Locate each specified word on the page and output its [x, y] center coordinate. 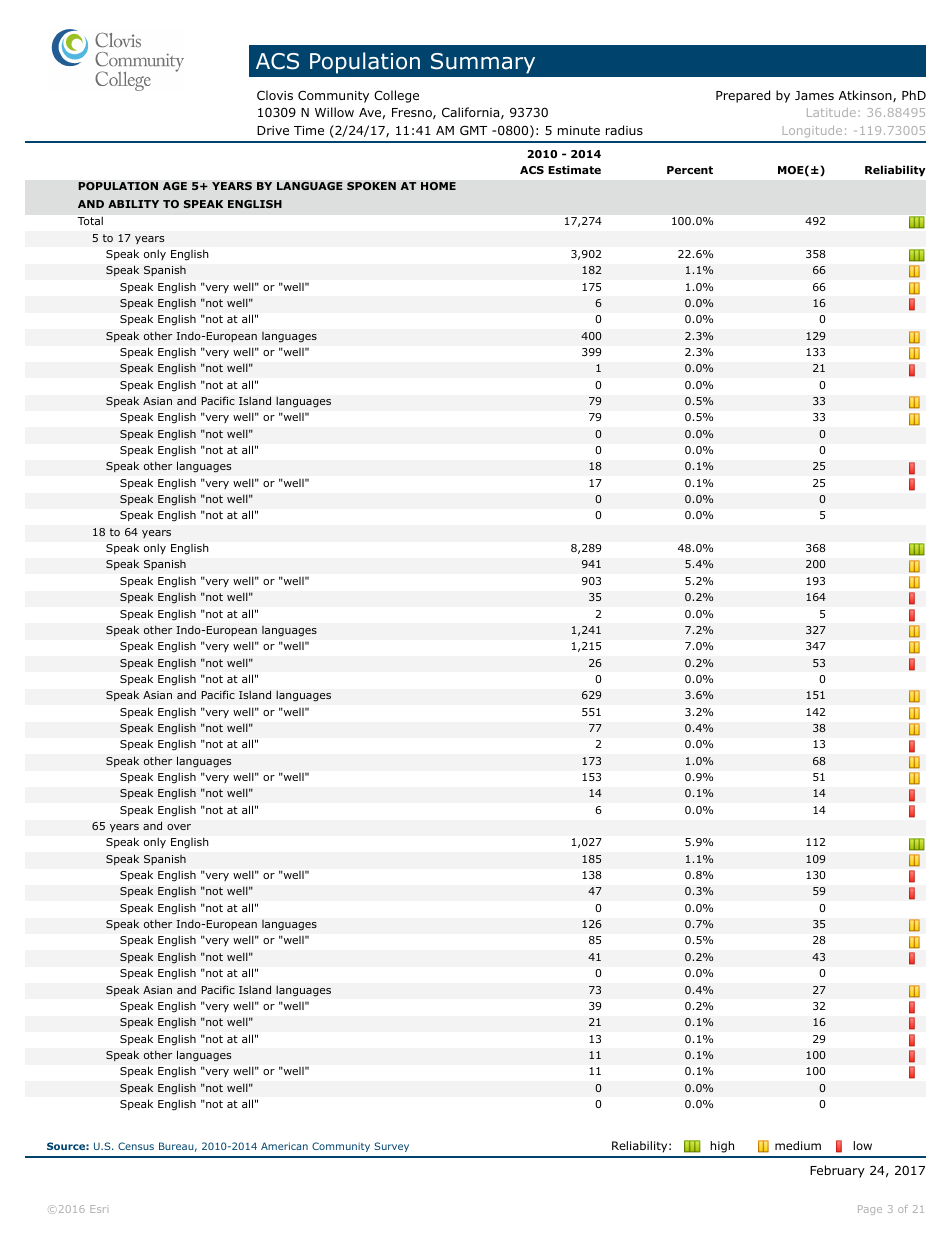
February [837, 1171]
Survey [392, 1147]
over [179, 827]
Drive [273, 130]
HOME [438, 186]
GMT [473, 130]
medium [798, 1145]
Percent [690, 170]
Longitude [812, 131]
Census [136, 1146]
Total [90, 221]
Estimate [574, 169]
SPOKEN [371, 186]
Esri [98, 1209]
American [284, 1146]
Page [870, 1210]
